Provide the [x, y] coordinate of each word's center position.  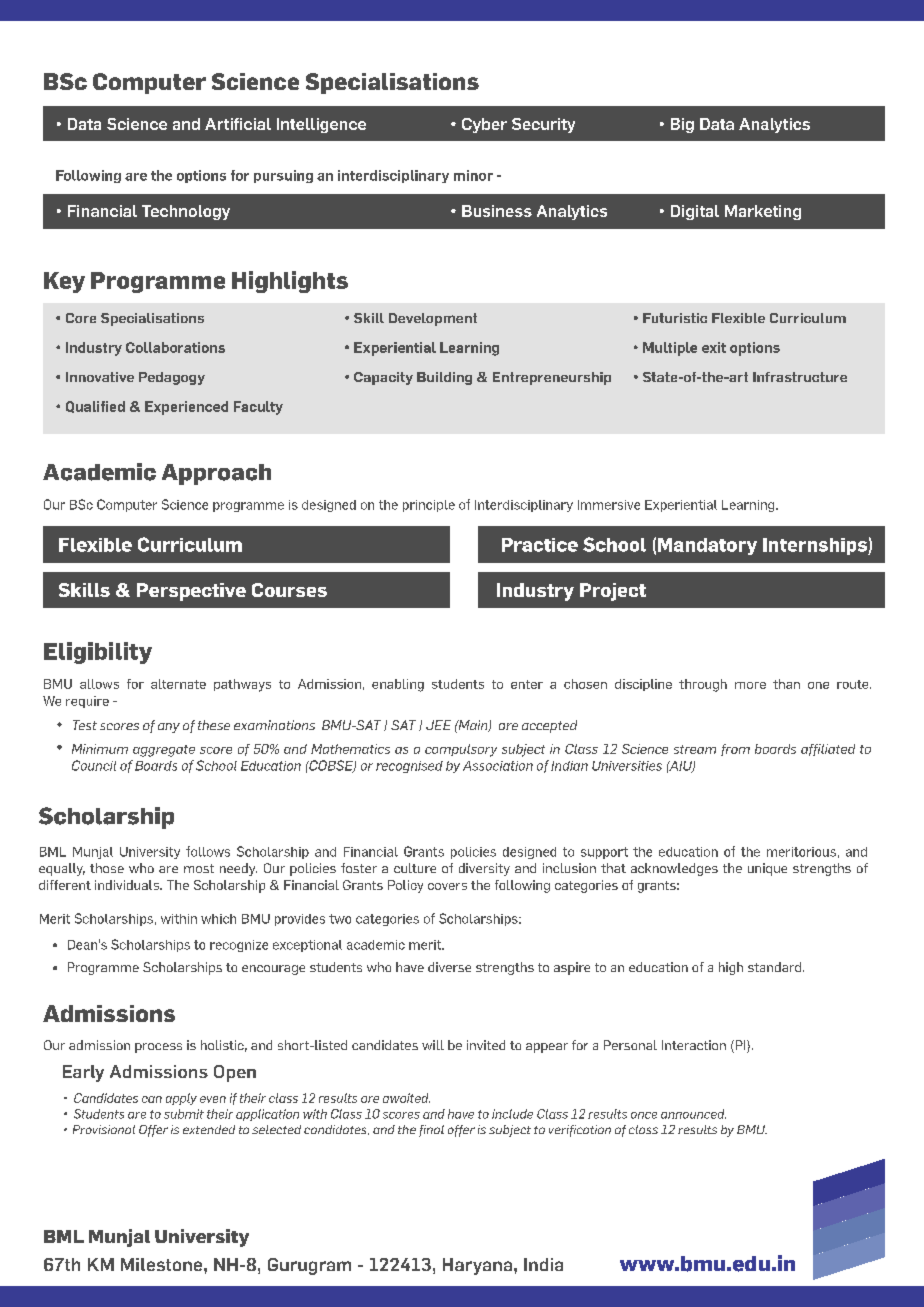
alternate [178, 684]
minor [473, 175]
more [750, 685]
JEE [438, 725]
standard [776, 967]
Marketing [763, 212]
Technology [186, 212]
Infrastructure [800, 377]
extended [209, 1129]
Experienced [186, 408]
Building [444, 378]
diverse [449, 967]
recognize [239, 946]
